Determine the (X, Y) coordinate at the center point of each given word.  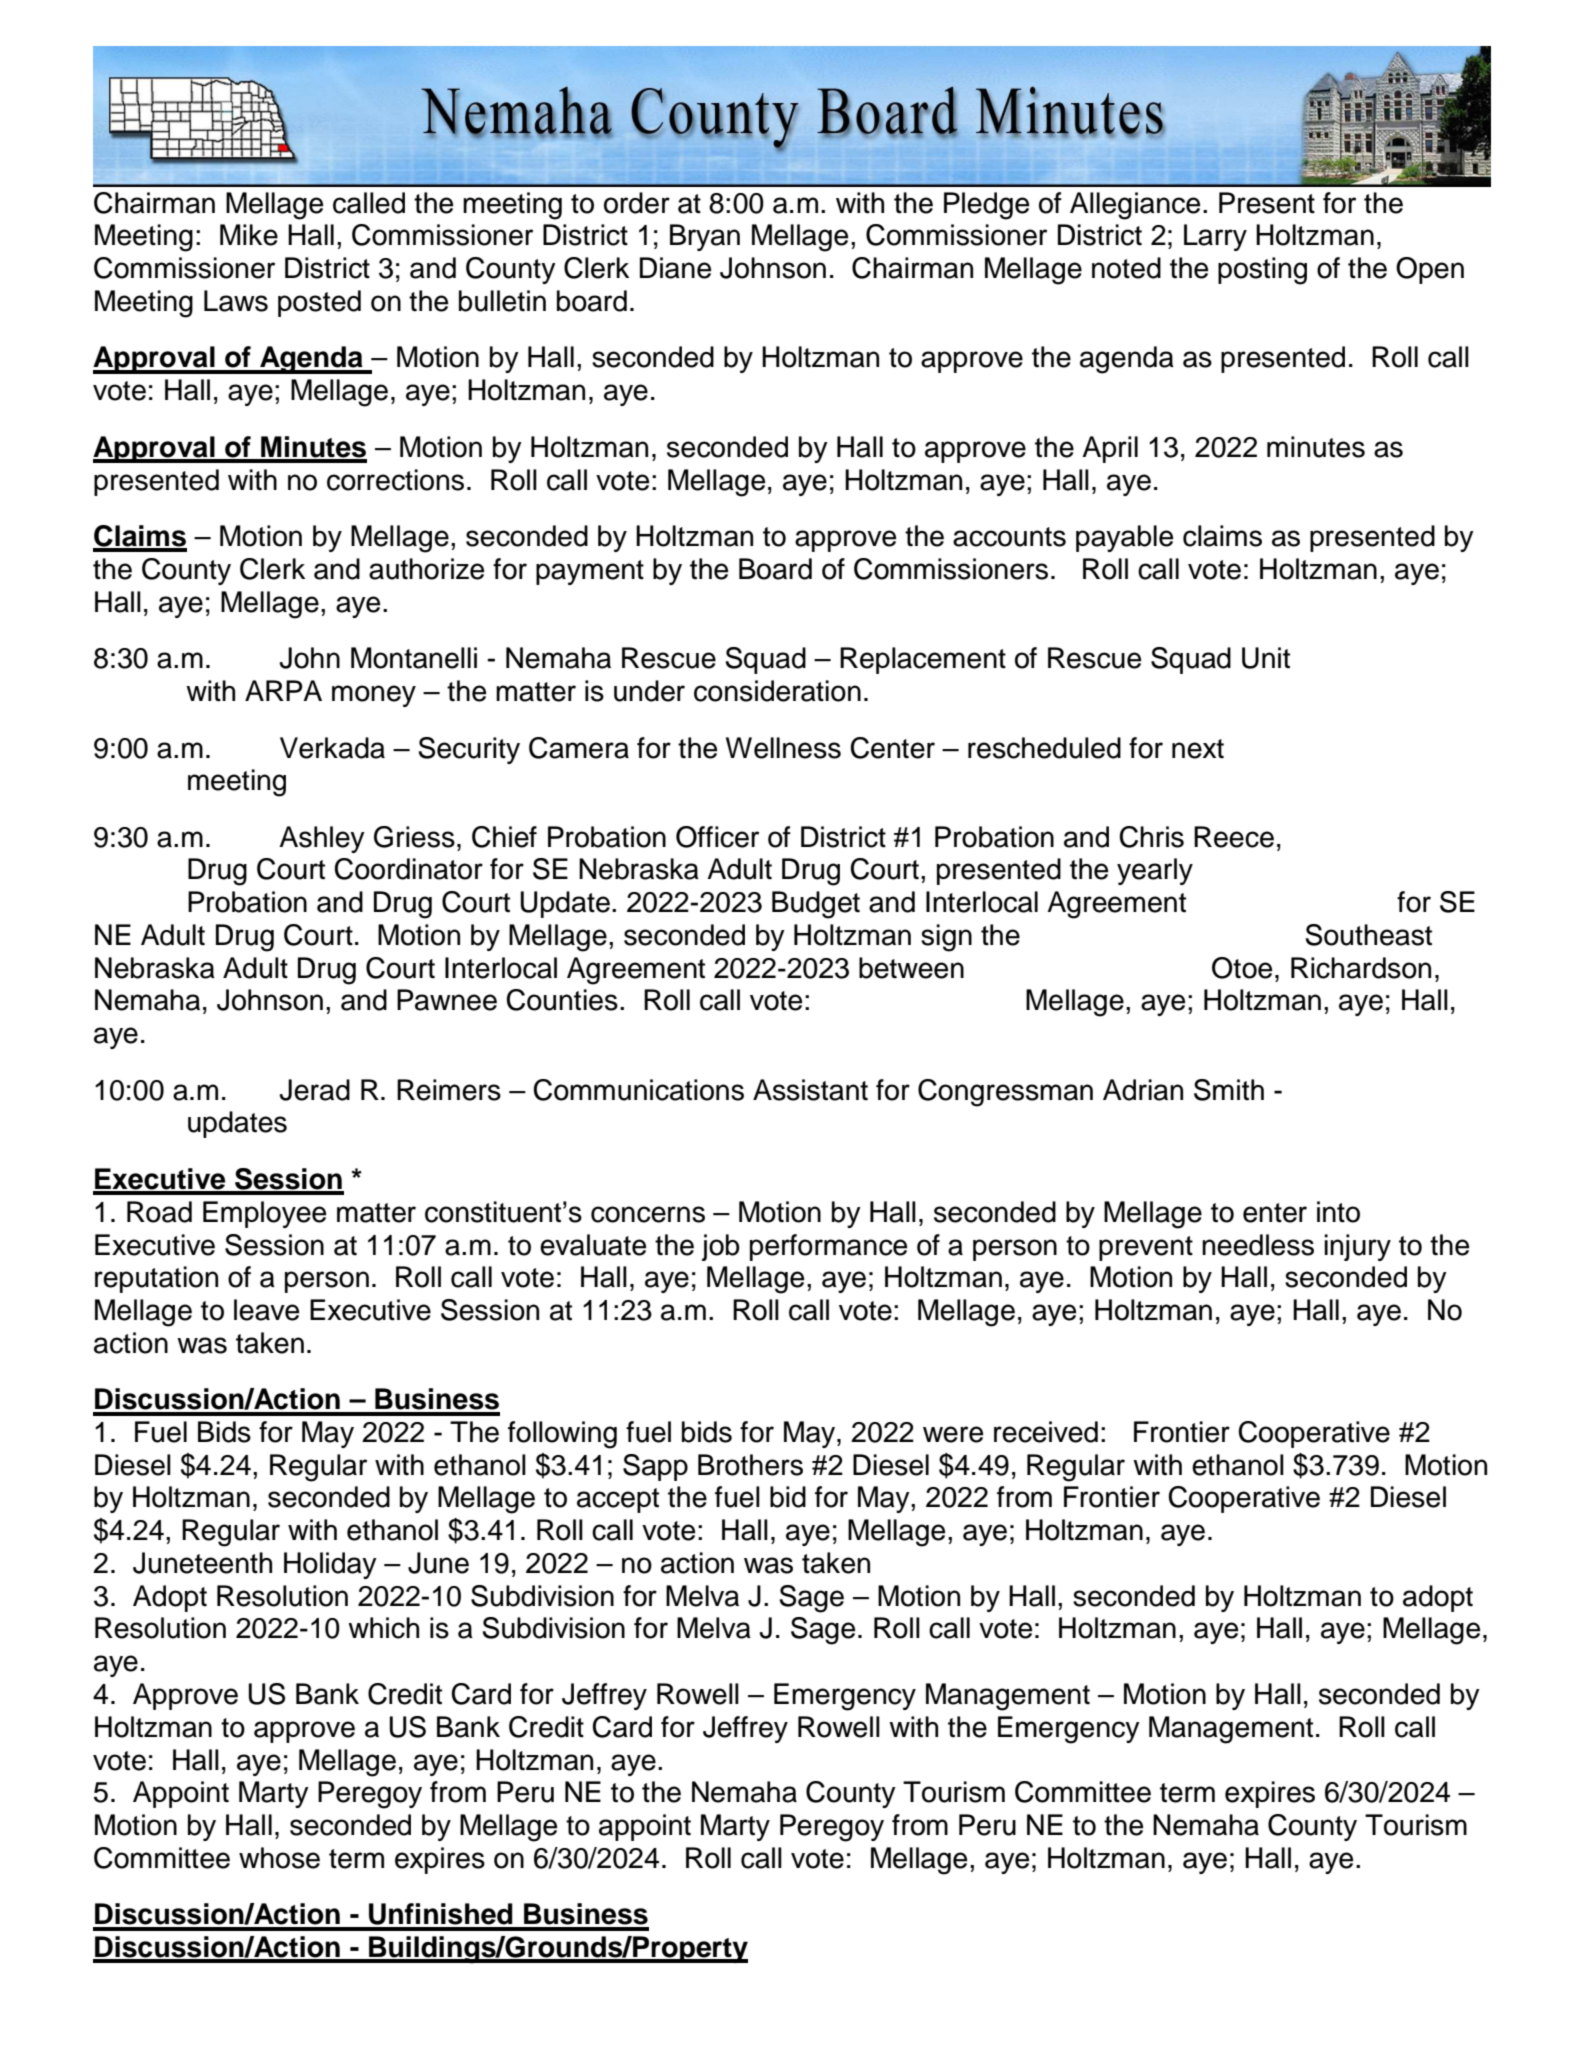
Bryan (705, 237)
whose (279, 1858)
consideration (777, 691)
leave (266, 1310)
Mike (249, 235)
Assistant (810, 1090)
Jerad (314, 1090)
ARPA (283, 690)
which (383, 1628)
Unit (1266, 658)
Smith (1229, 1090)
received (1046, 1432)
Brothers (750, 1465)
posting (1262, 271)
